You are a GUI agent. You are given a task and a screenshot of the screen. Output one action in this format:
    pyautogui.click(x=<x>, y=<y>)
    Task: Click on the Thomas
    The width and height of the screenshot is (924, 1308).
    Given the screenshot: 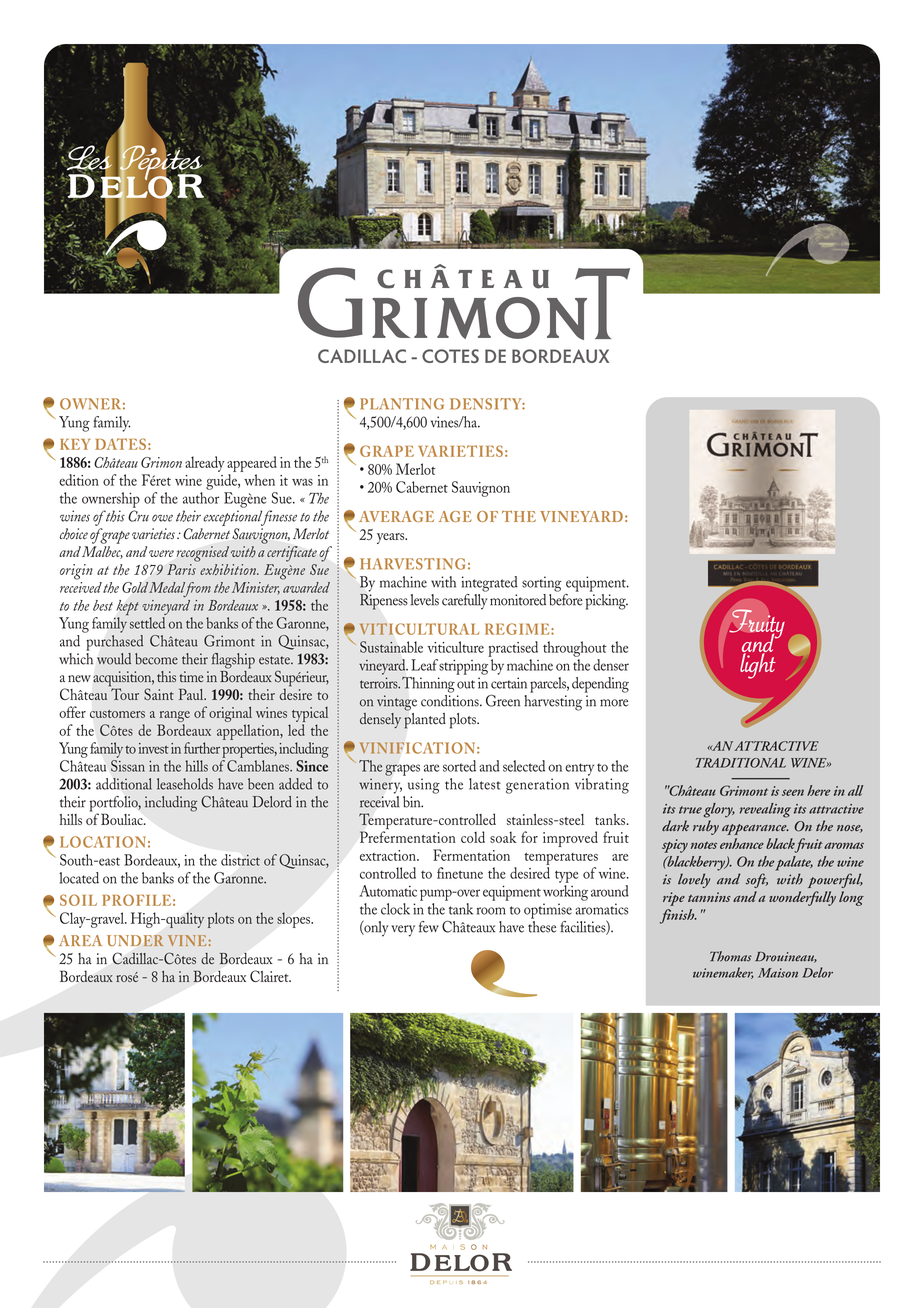 What is the action you would take?
    pyautogui.click(x=731, y=956)
